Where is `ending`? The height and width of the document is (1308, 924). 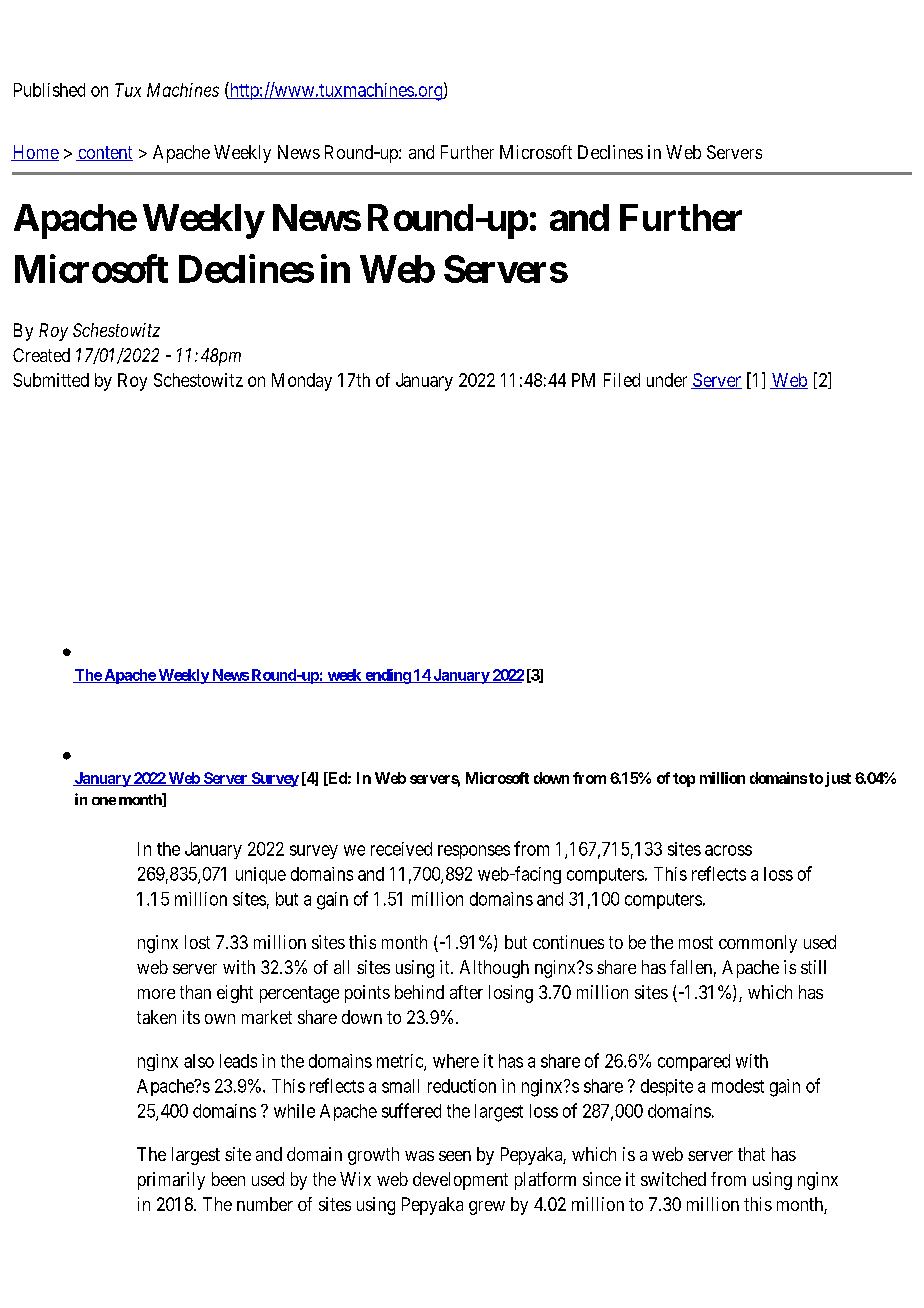
ending is located at coordinates (387, 676).
